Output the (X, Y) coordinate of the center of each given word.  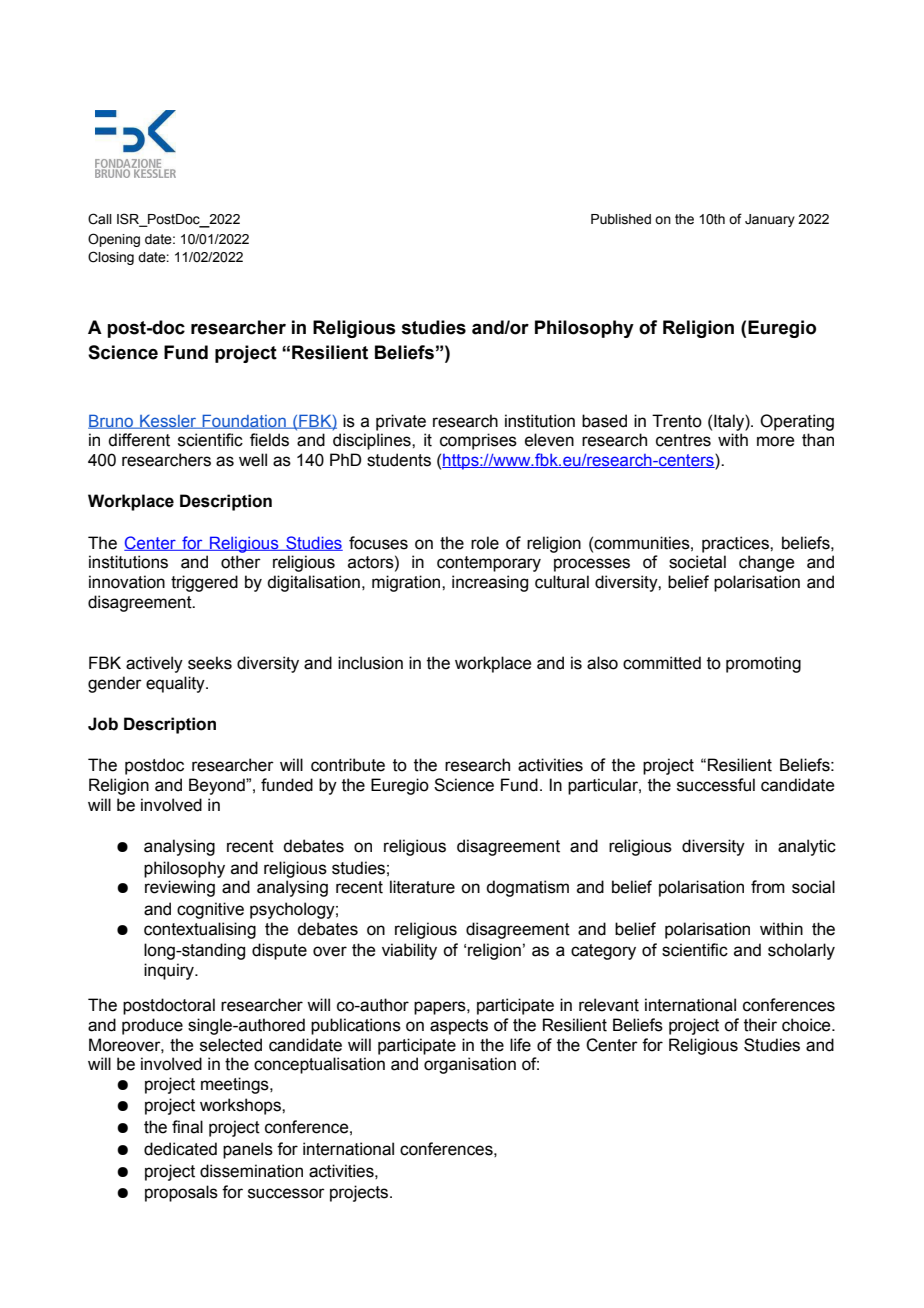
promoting (763, 664)
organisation (470, 1065)
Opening (114, 240)
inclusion (370, 663)
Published (621, 219)
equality (176, 684)
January (770, 220)
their (760, 1025)
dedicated (180, 1149)
